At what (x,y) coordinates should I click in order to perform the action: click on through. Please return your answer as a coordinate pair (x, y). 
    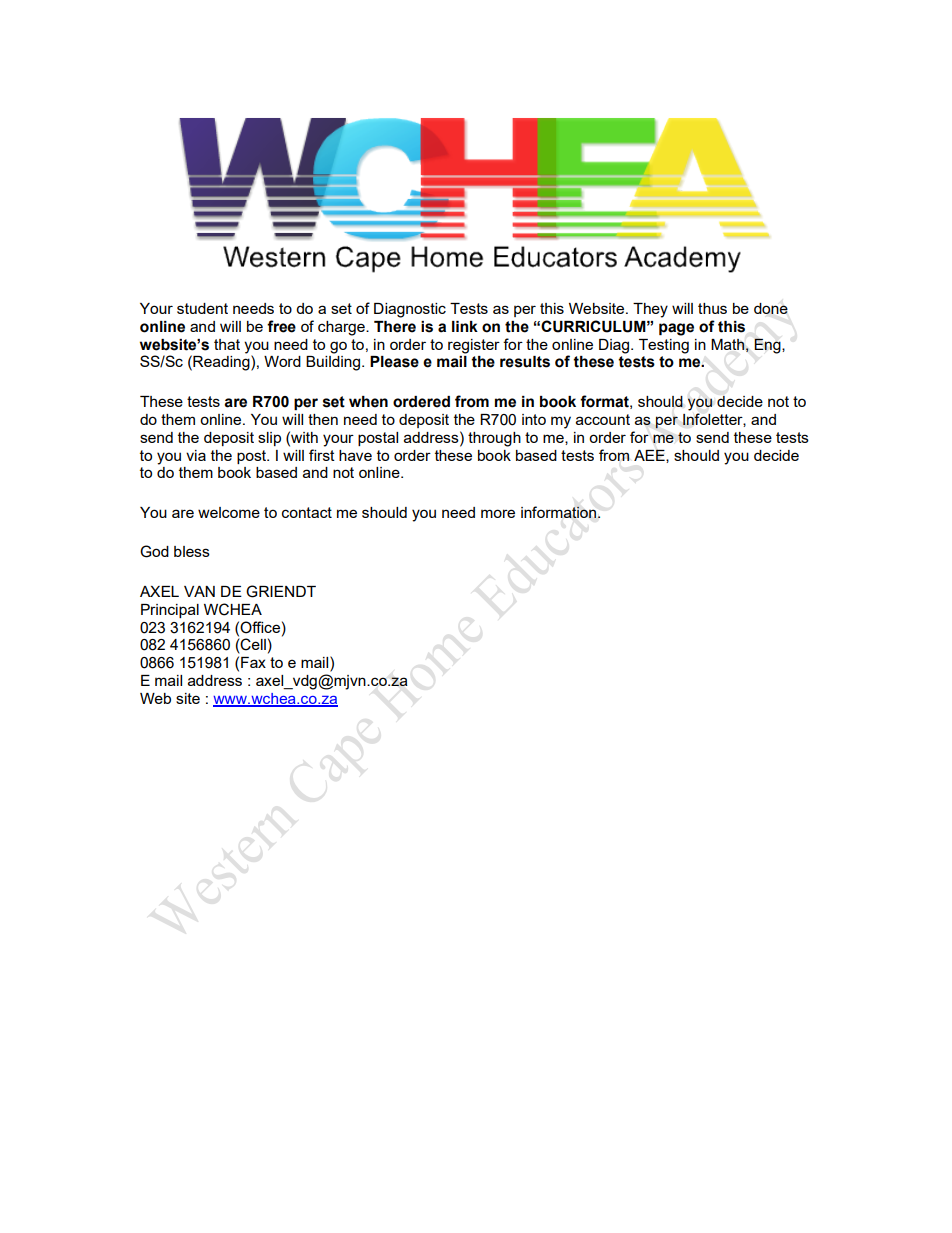
    Looking at the image, I should click on (494, 439).
